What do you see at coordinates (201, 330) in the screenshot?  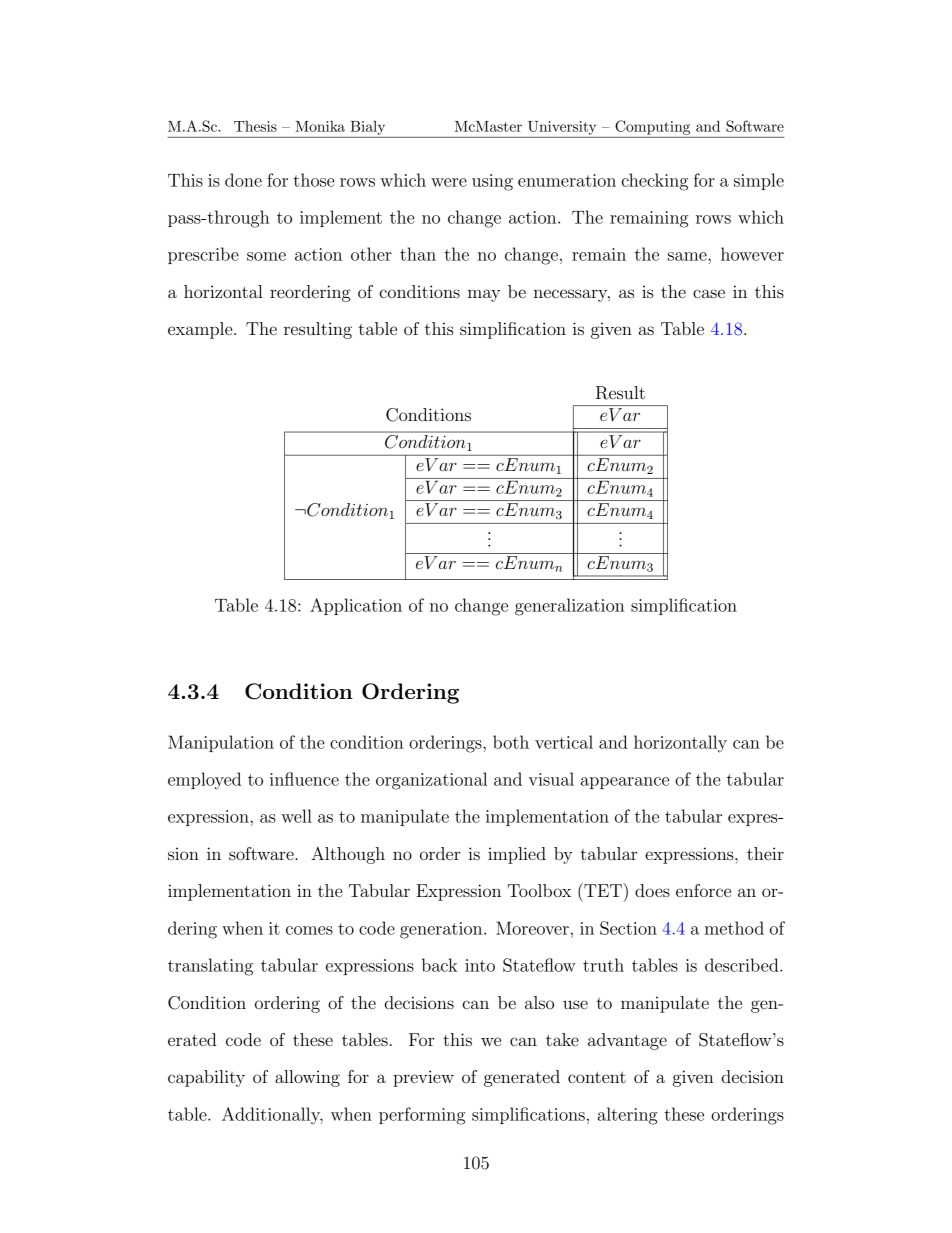 I see `example` at bounding box center [201, 330].
